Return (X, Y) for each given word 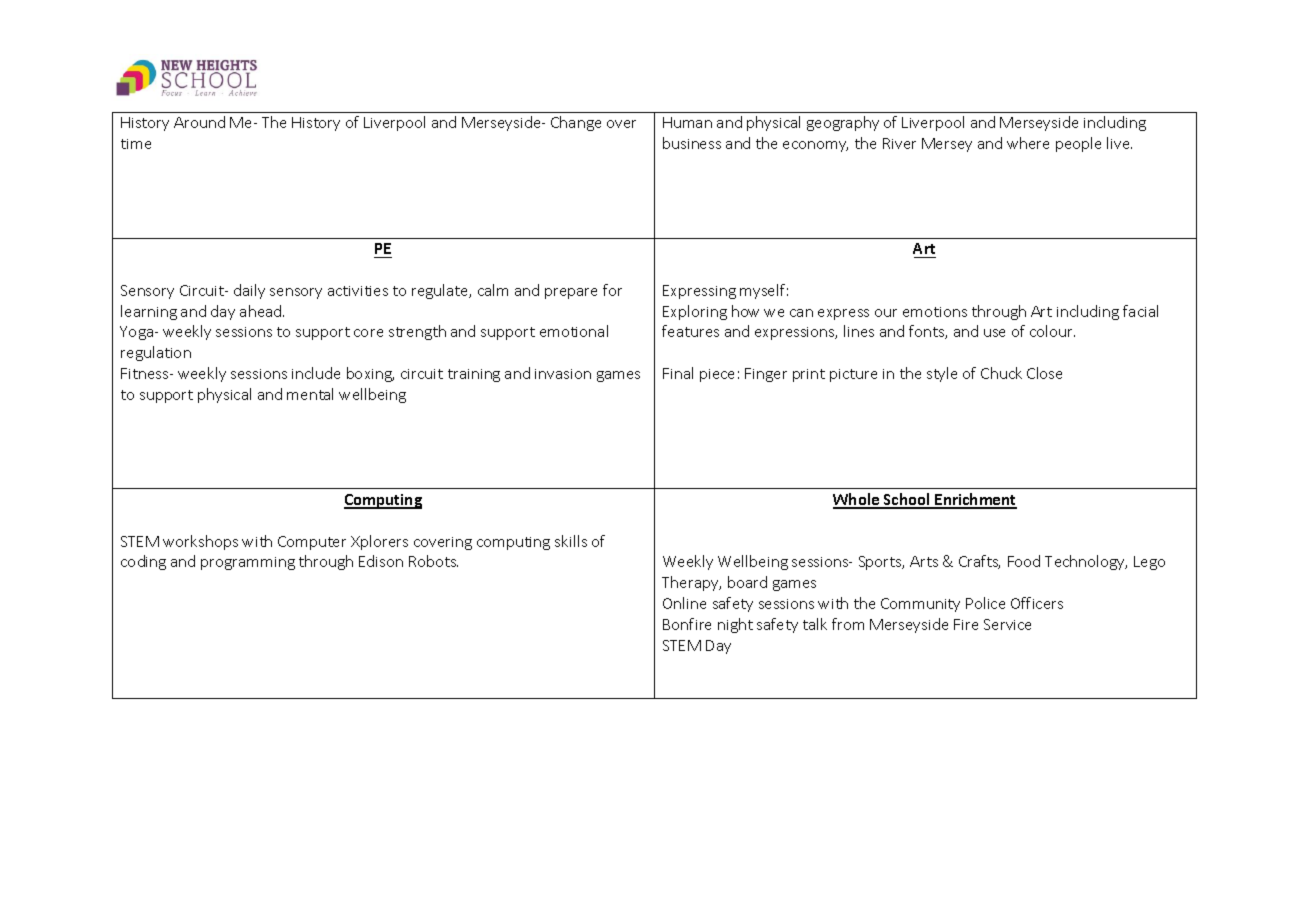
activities (358, 291)
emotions (935, 312)
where (1028, 143)
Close (1044, 373)
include (316, 373)
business (692, 143)
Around (199, 122)
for (612, 290)
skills (571, 541)
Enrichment (975, 500)
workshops (200, 542)
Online (684, 603)
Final (678, 373)
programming (248, 563)
